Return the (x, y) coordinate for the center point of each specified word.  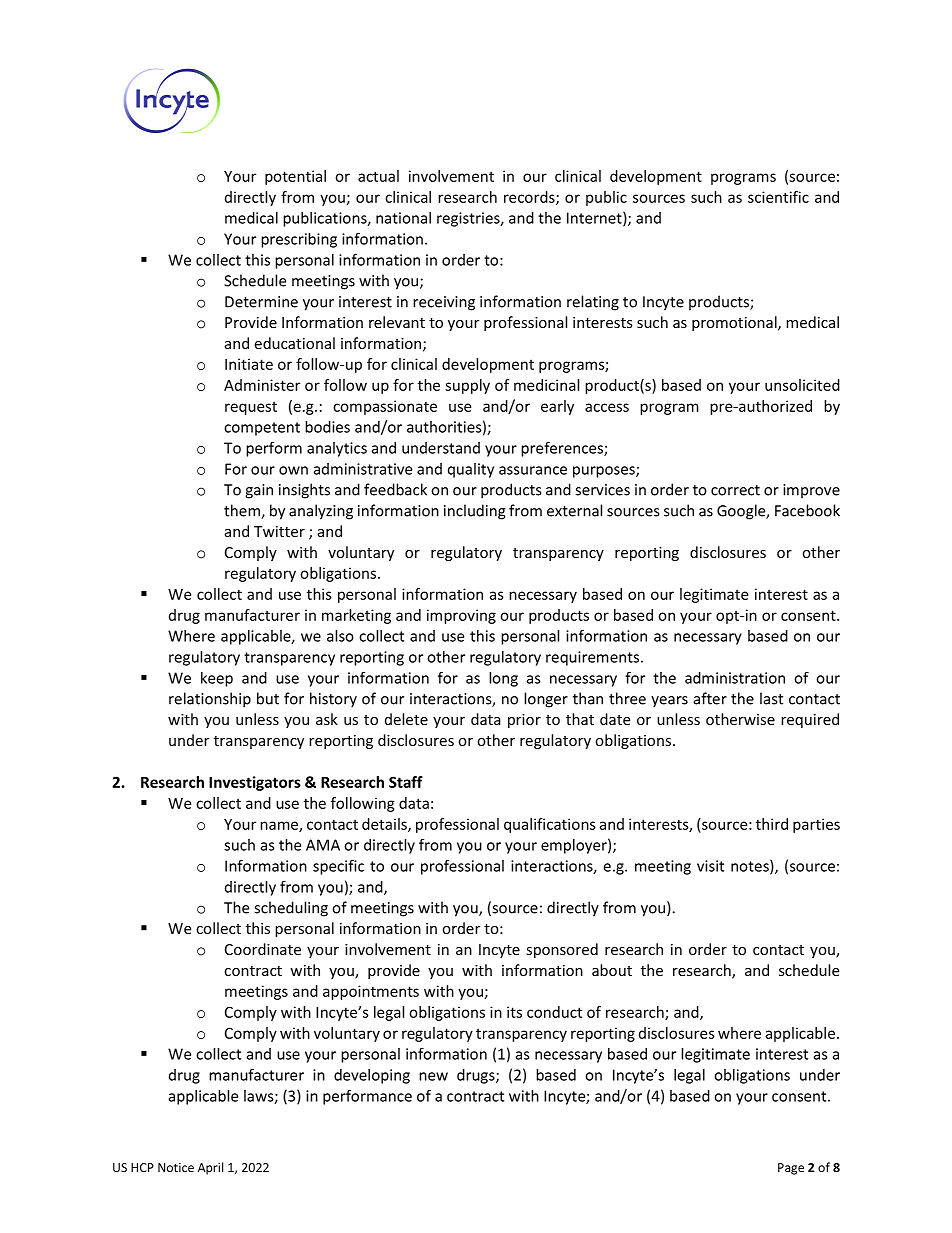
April (210, 1168)
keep (217, 679)
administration (735, 678)
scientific (778, 197)
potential (295, 177)
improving (461, 616)
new (433, 1076)
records (530, 198)
